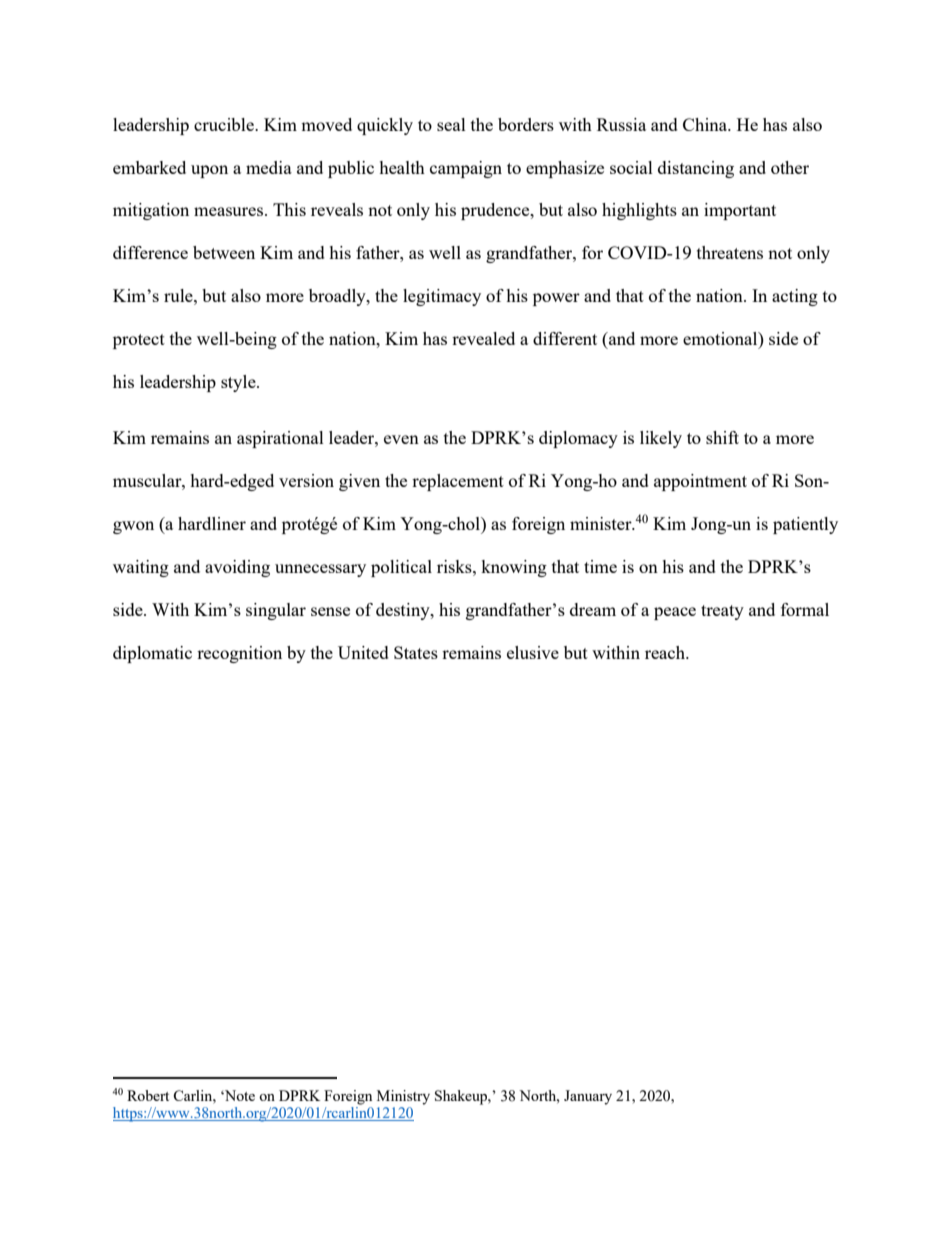  Describe the element at coordinates (666, 652) in the screenshot. I see `reach` at that location.
